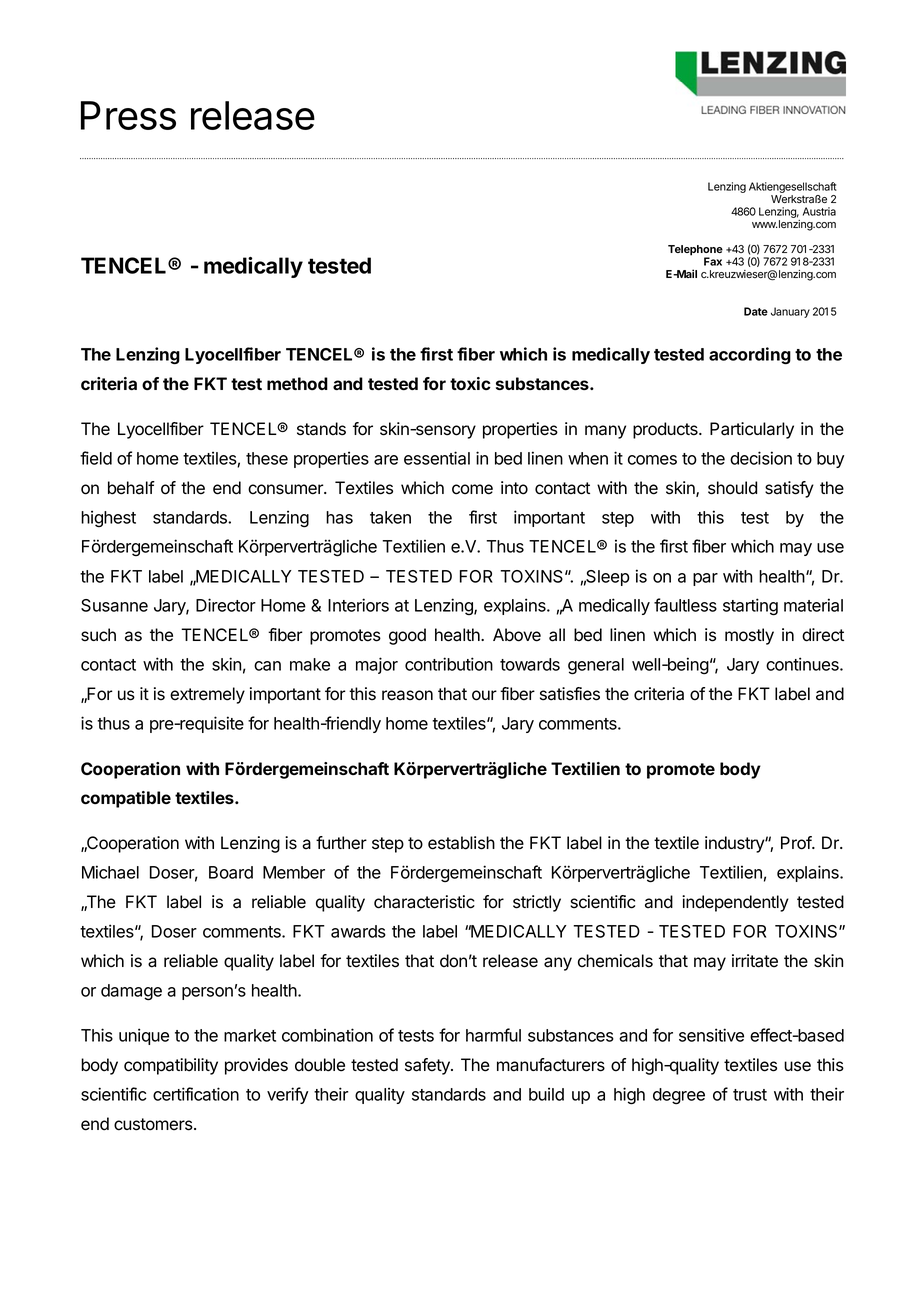  What do you see at coordinates (128, 115) in the screenshot?
I see `Press` at bounding box center [128, 115].
